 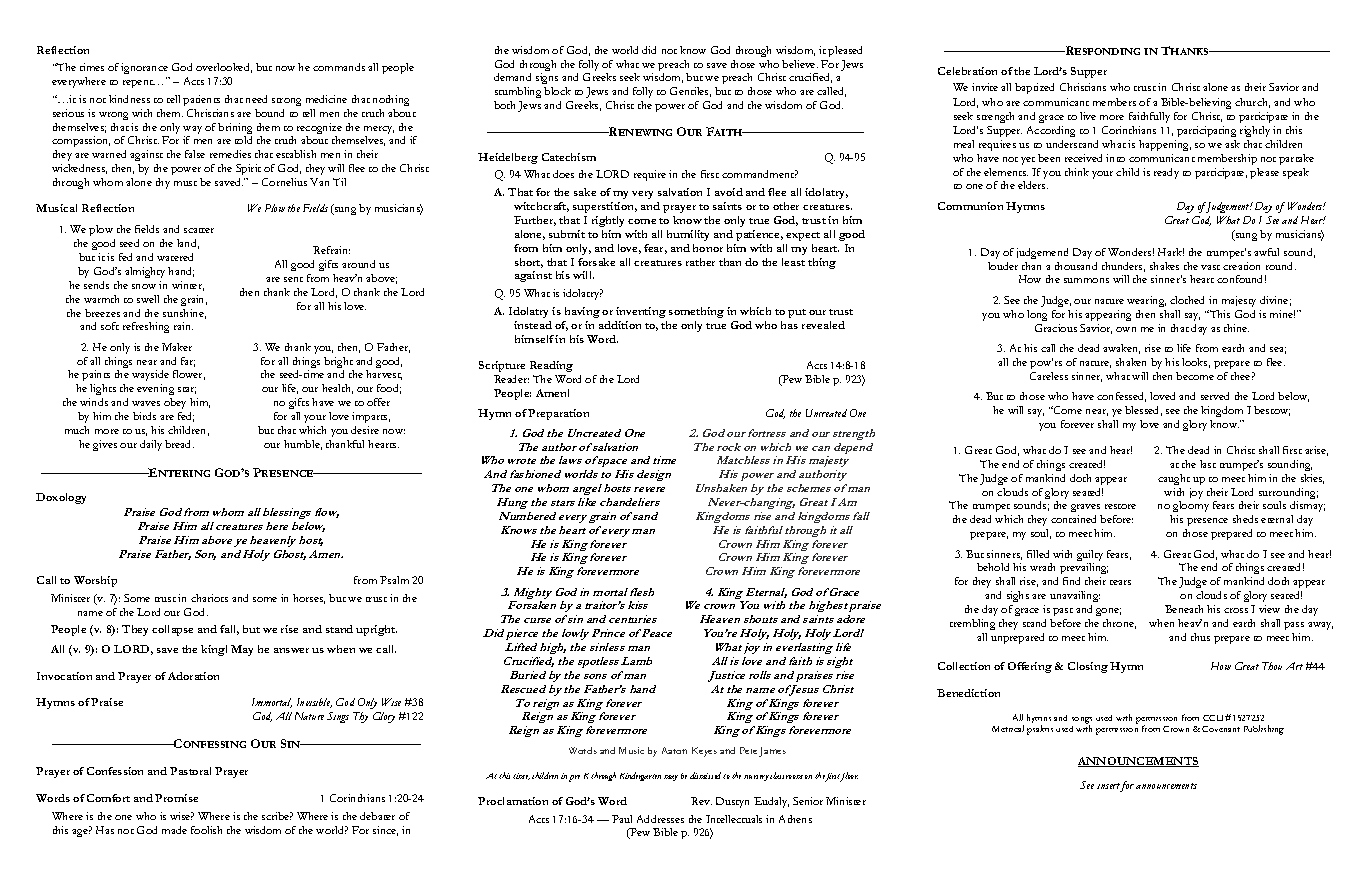 What do you see at coordinates (558, 414) in the screenshot?
I see `Preparation` at bounding box center [558, 414].
